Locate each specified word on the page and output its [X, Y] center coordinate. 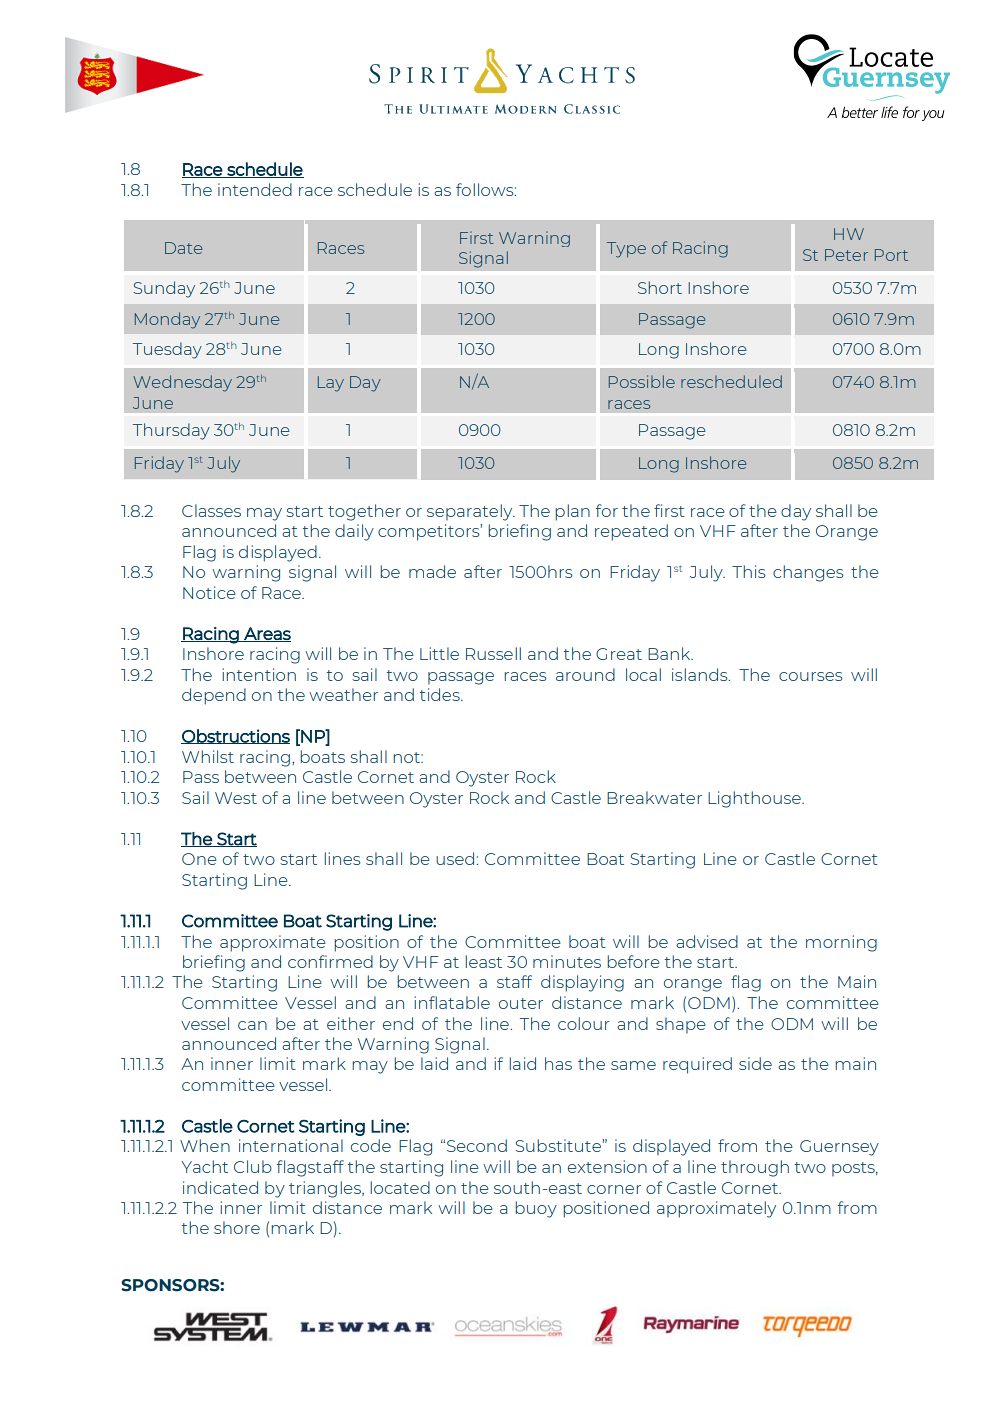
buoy [536, 1209]
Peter [846, 255]
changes [808, 573]
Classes [211, 510]
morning [841, 943]
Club [253, 1166]
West [236, 798]
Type [626, 250]
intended [255, 189]
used [456, 858]
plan [572, 512]
